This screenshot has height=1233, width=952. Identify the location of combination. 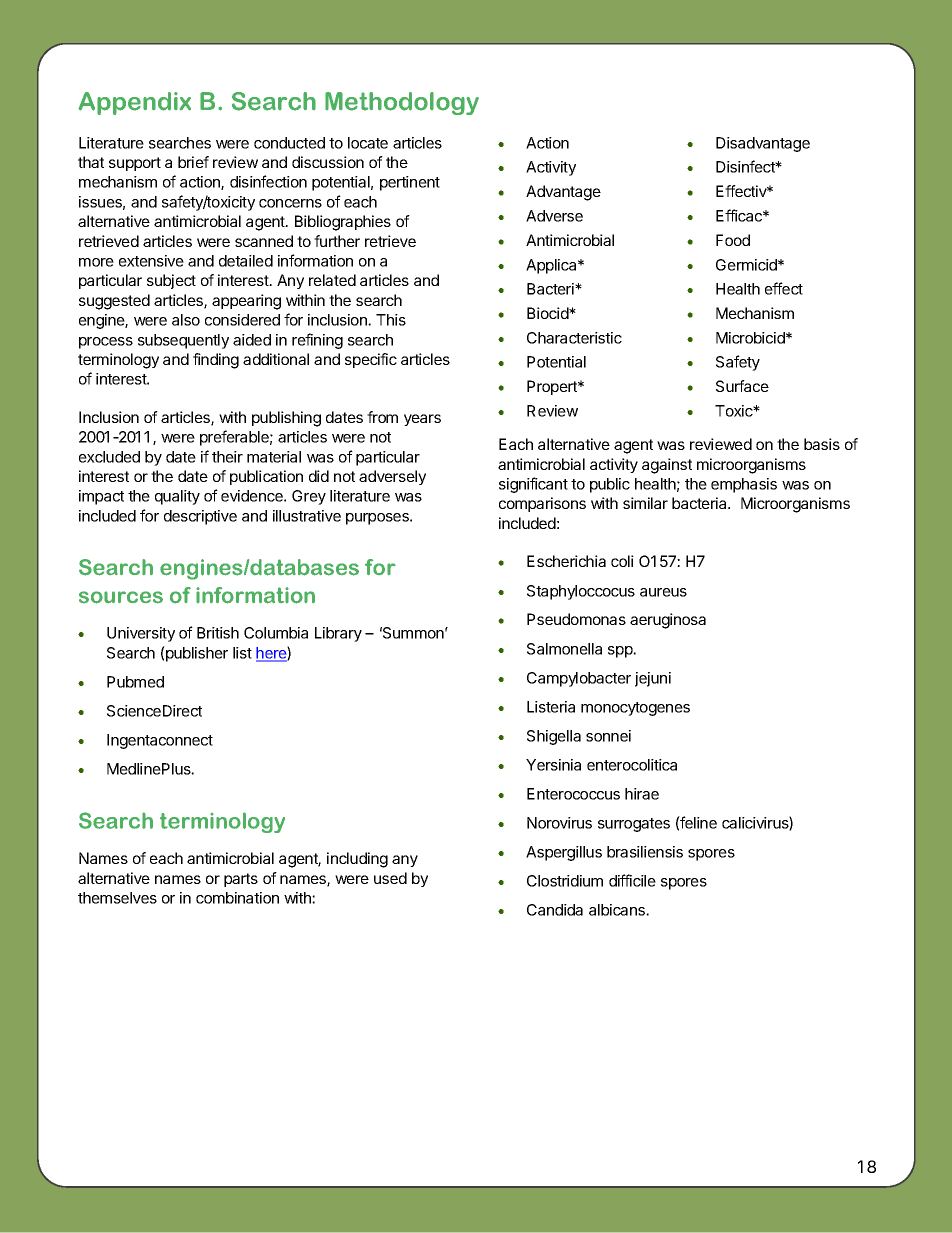
(237, 898).
